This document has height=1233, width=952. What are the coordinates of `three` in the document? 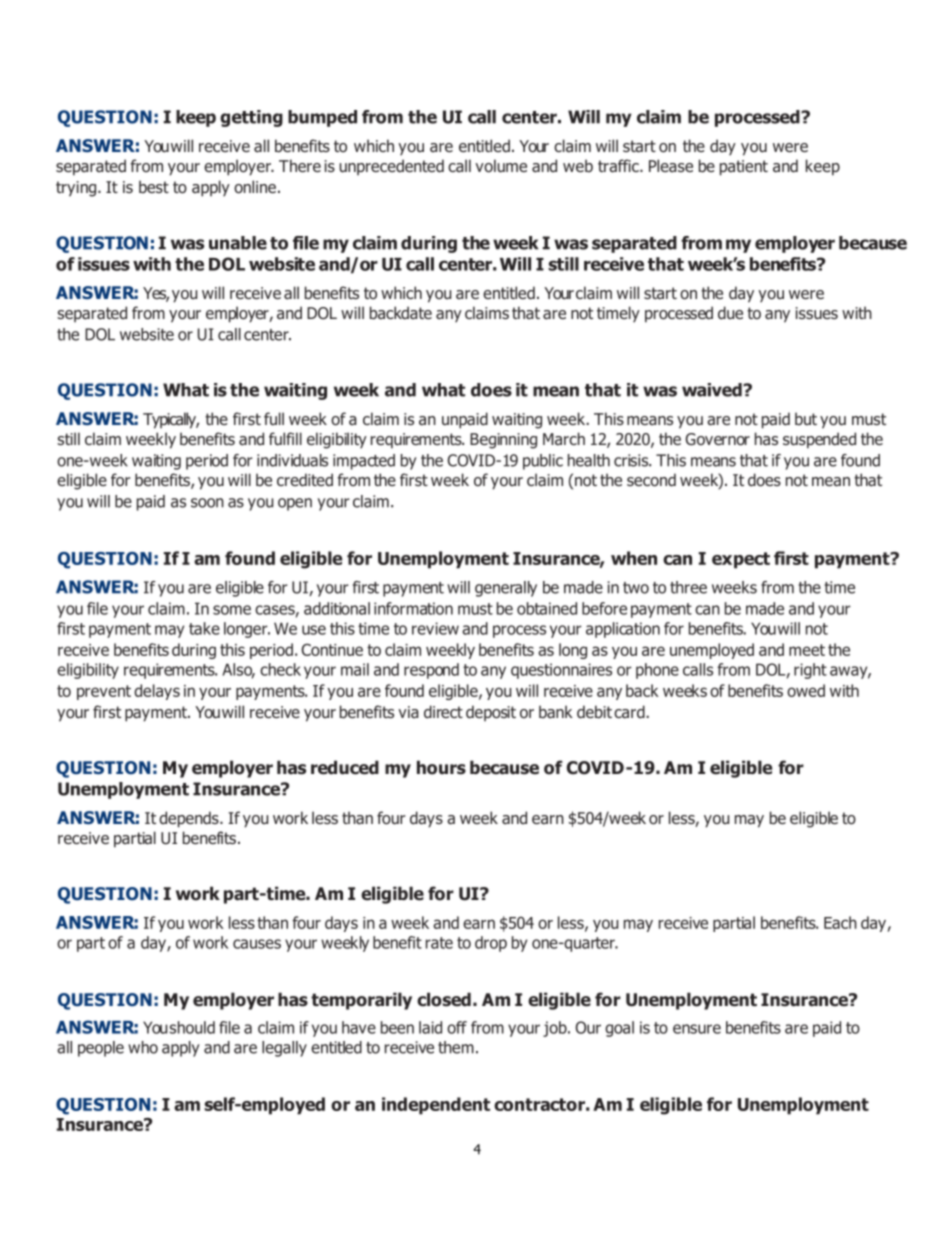 It's located at (688, 587).
